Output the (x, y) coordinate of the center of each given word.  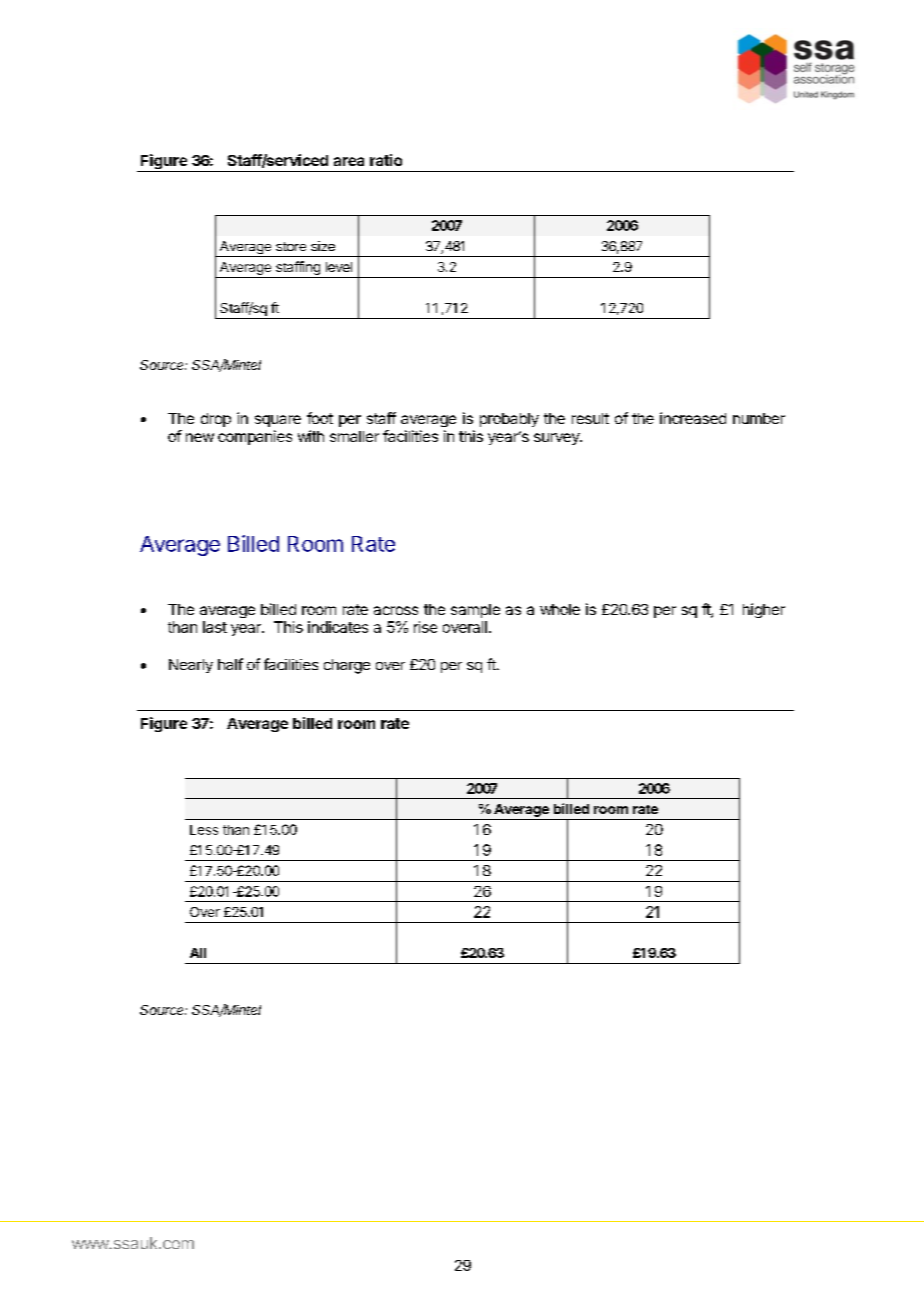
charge (347, 666)
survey (557, 439)
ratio (386, 160)
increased (693, 418)
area (349, 161)
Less (204, 830)
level (339, 267)
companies (255, 437)
